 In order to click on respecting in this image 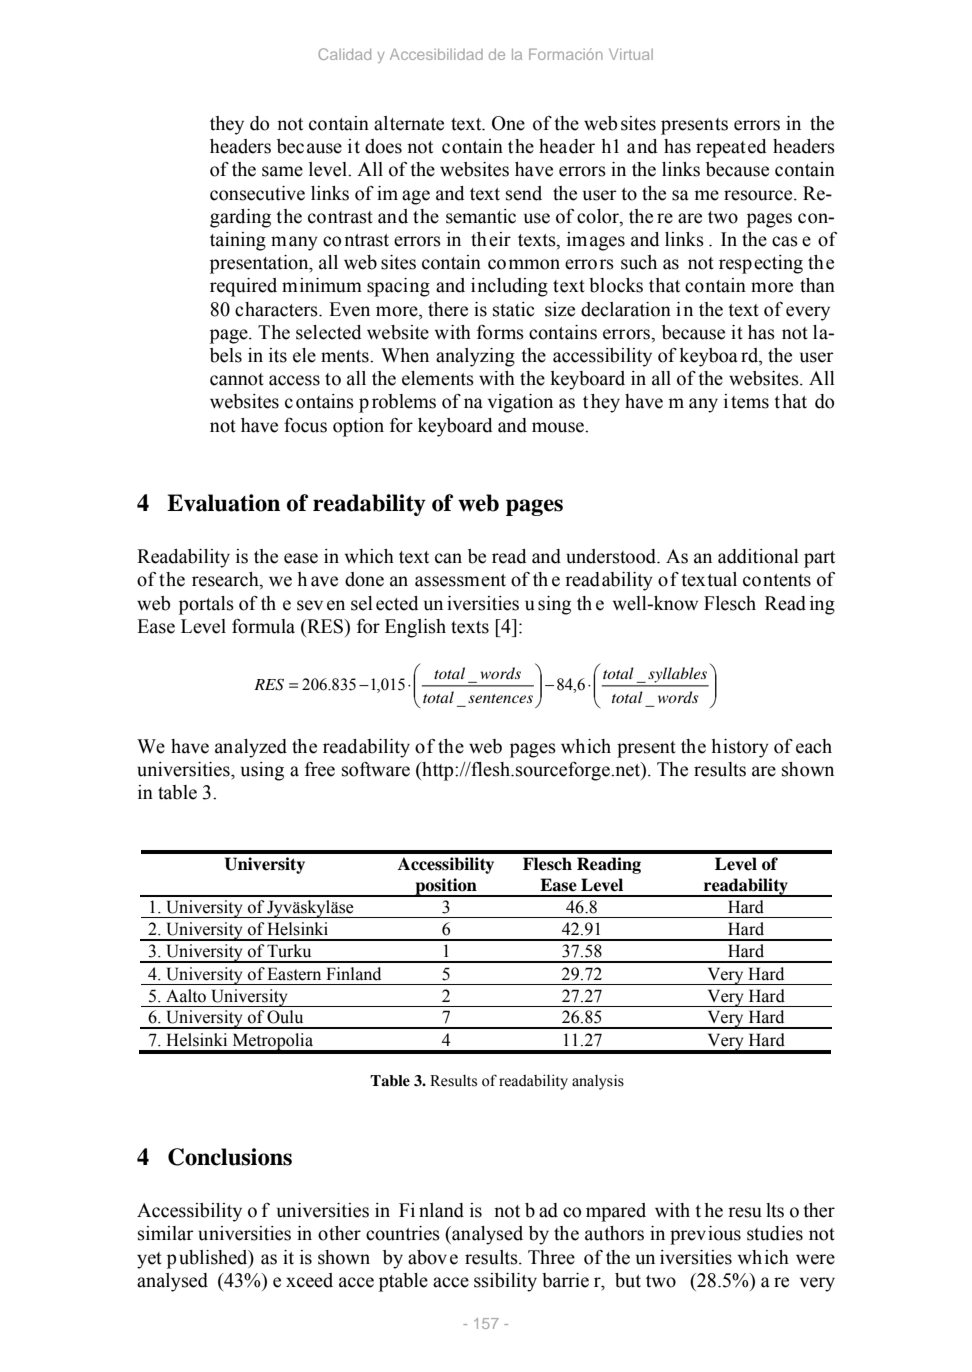, I will do `click(761, 264)`.
